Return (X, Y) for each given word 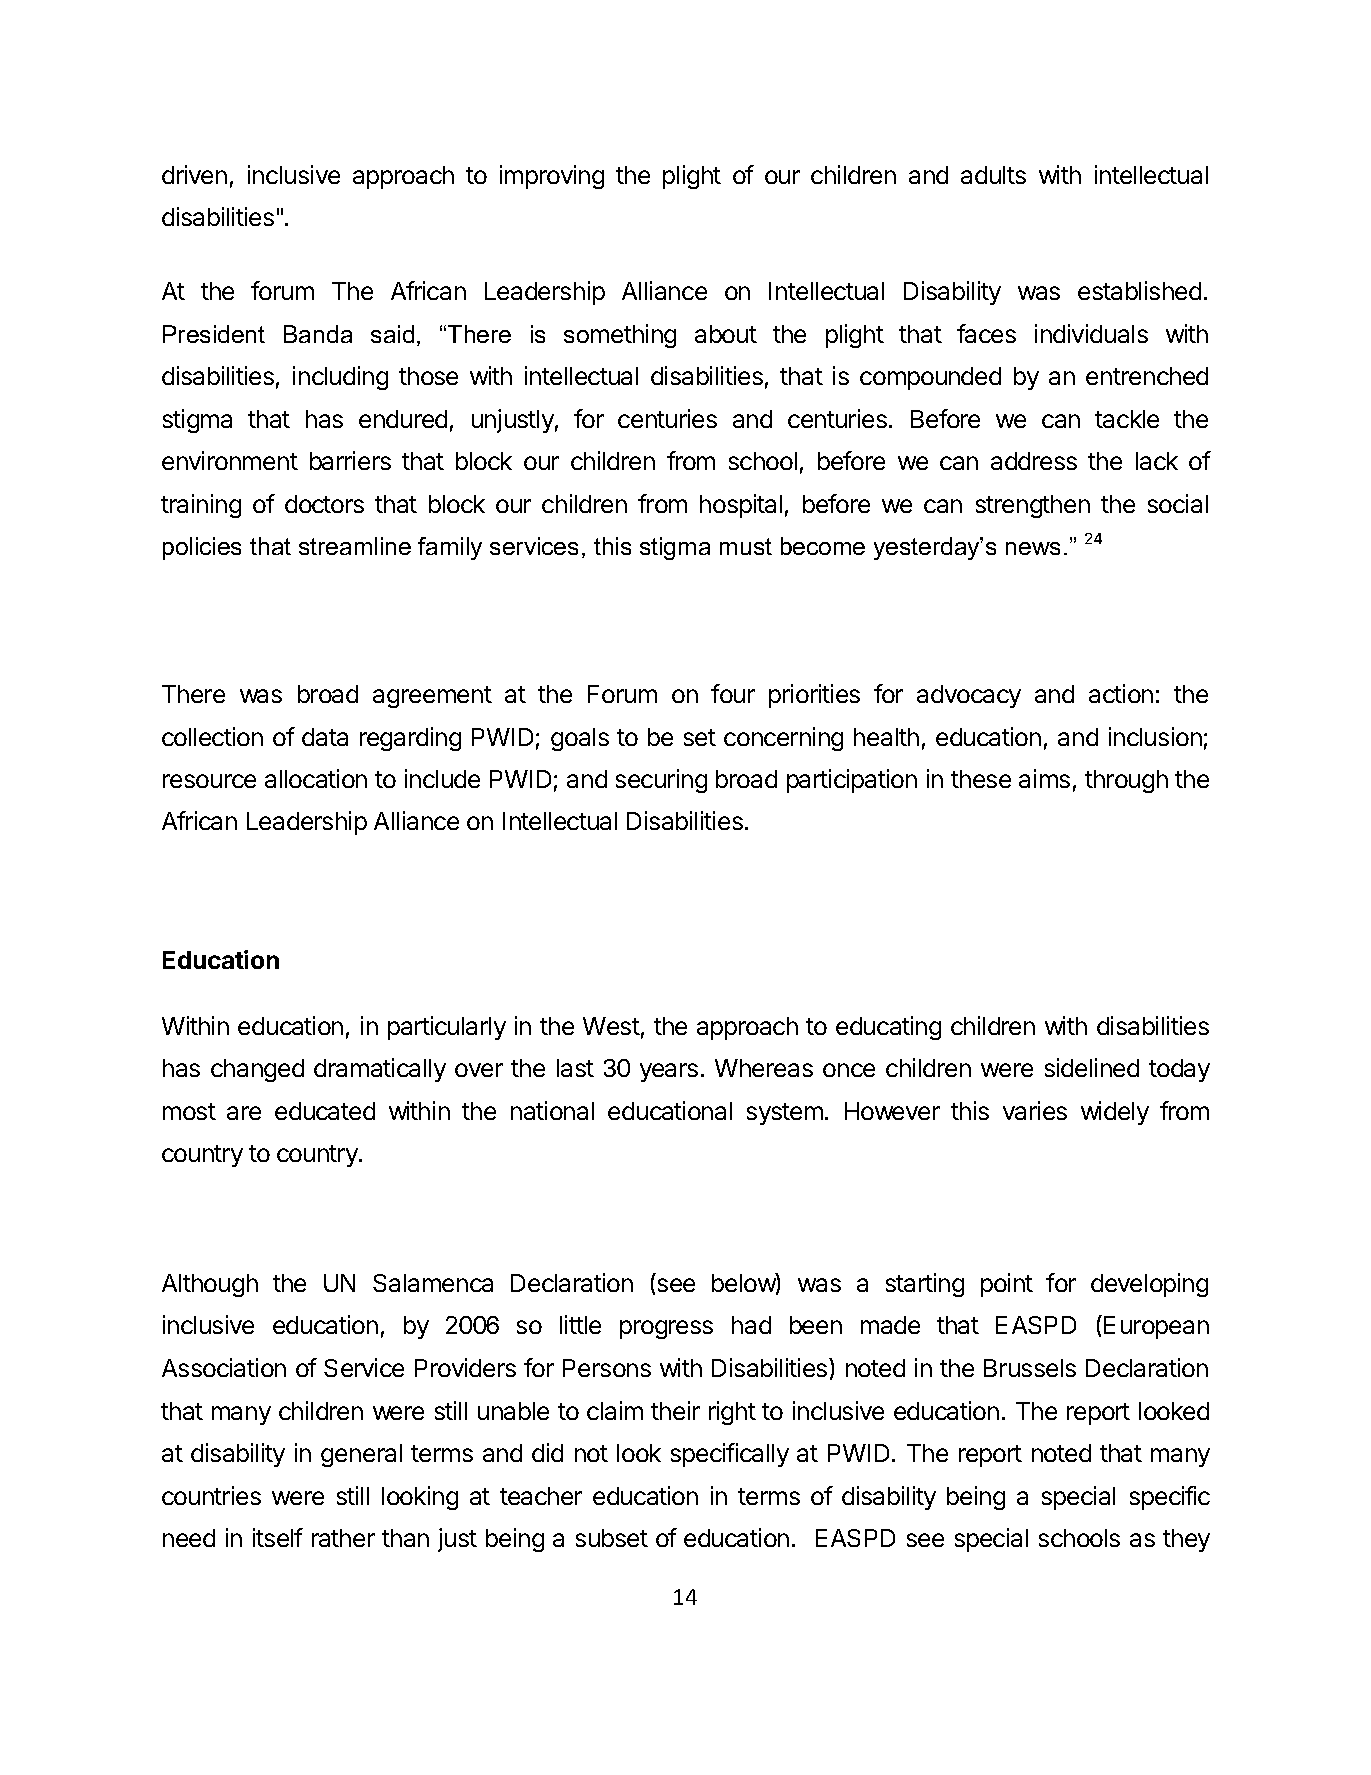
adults (993, 175)
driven (194, 174)
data (325, 737)
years (669, 1072)
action (1121, 693)
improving (552, 177)
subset (612, 1538)
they (1186, 1540)
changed (257, 1070)
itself (278, 1537)
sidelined (1092, 1067)
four (733, 693)
